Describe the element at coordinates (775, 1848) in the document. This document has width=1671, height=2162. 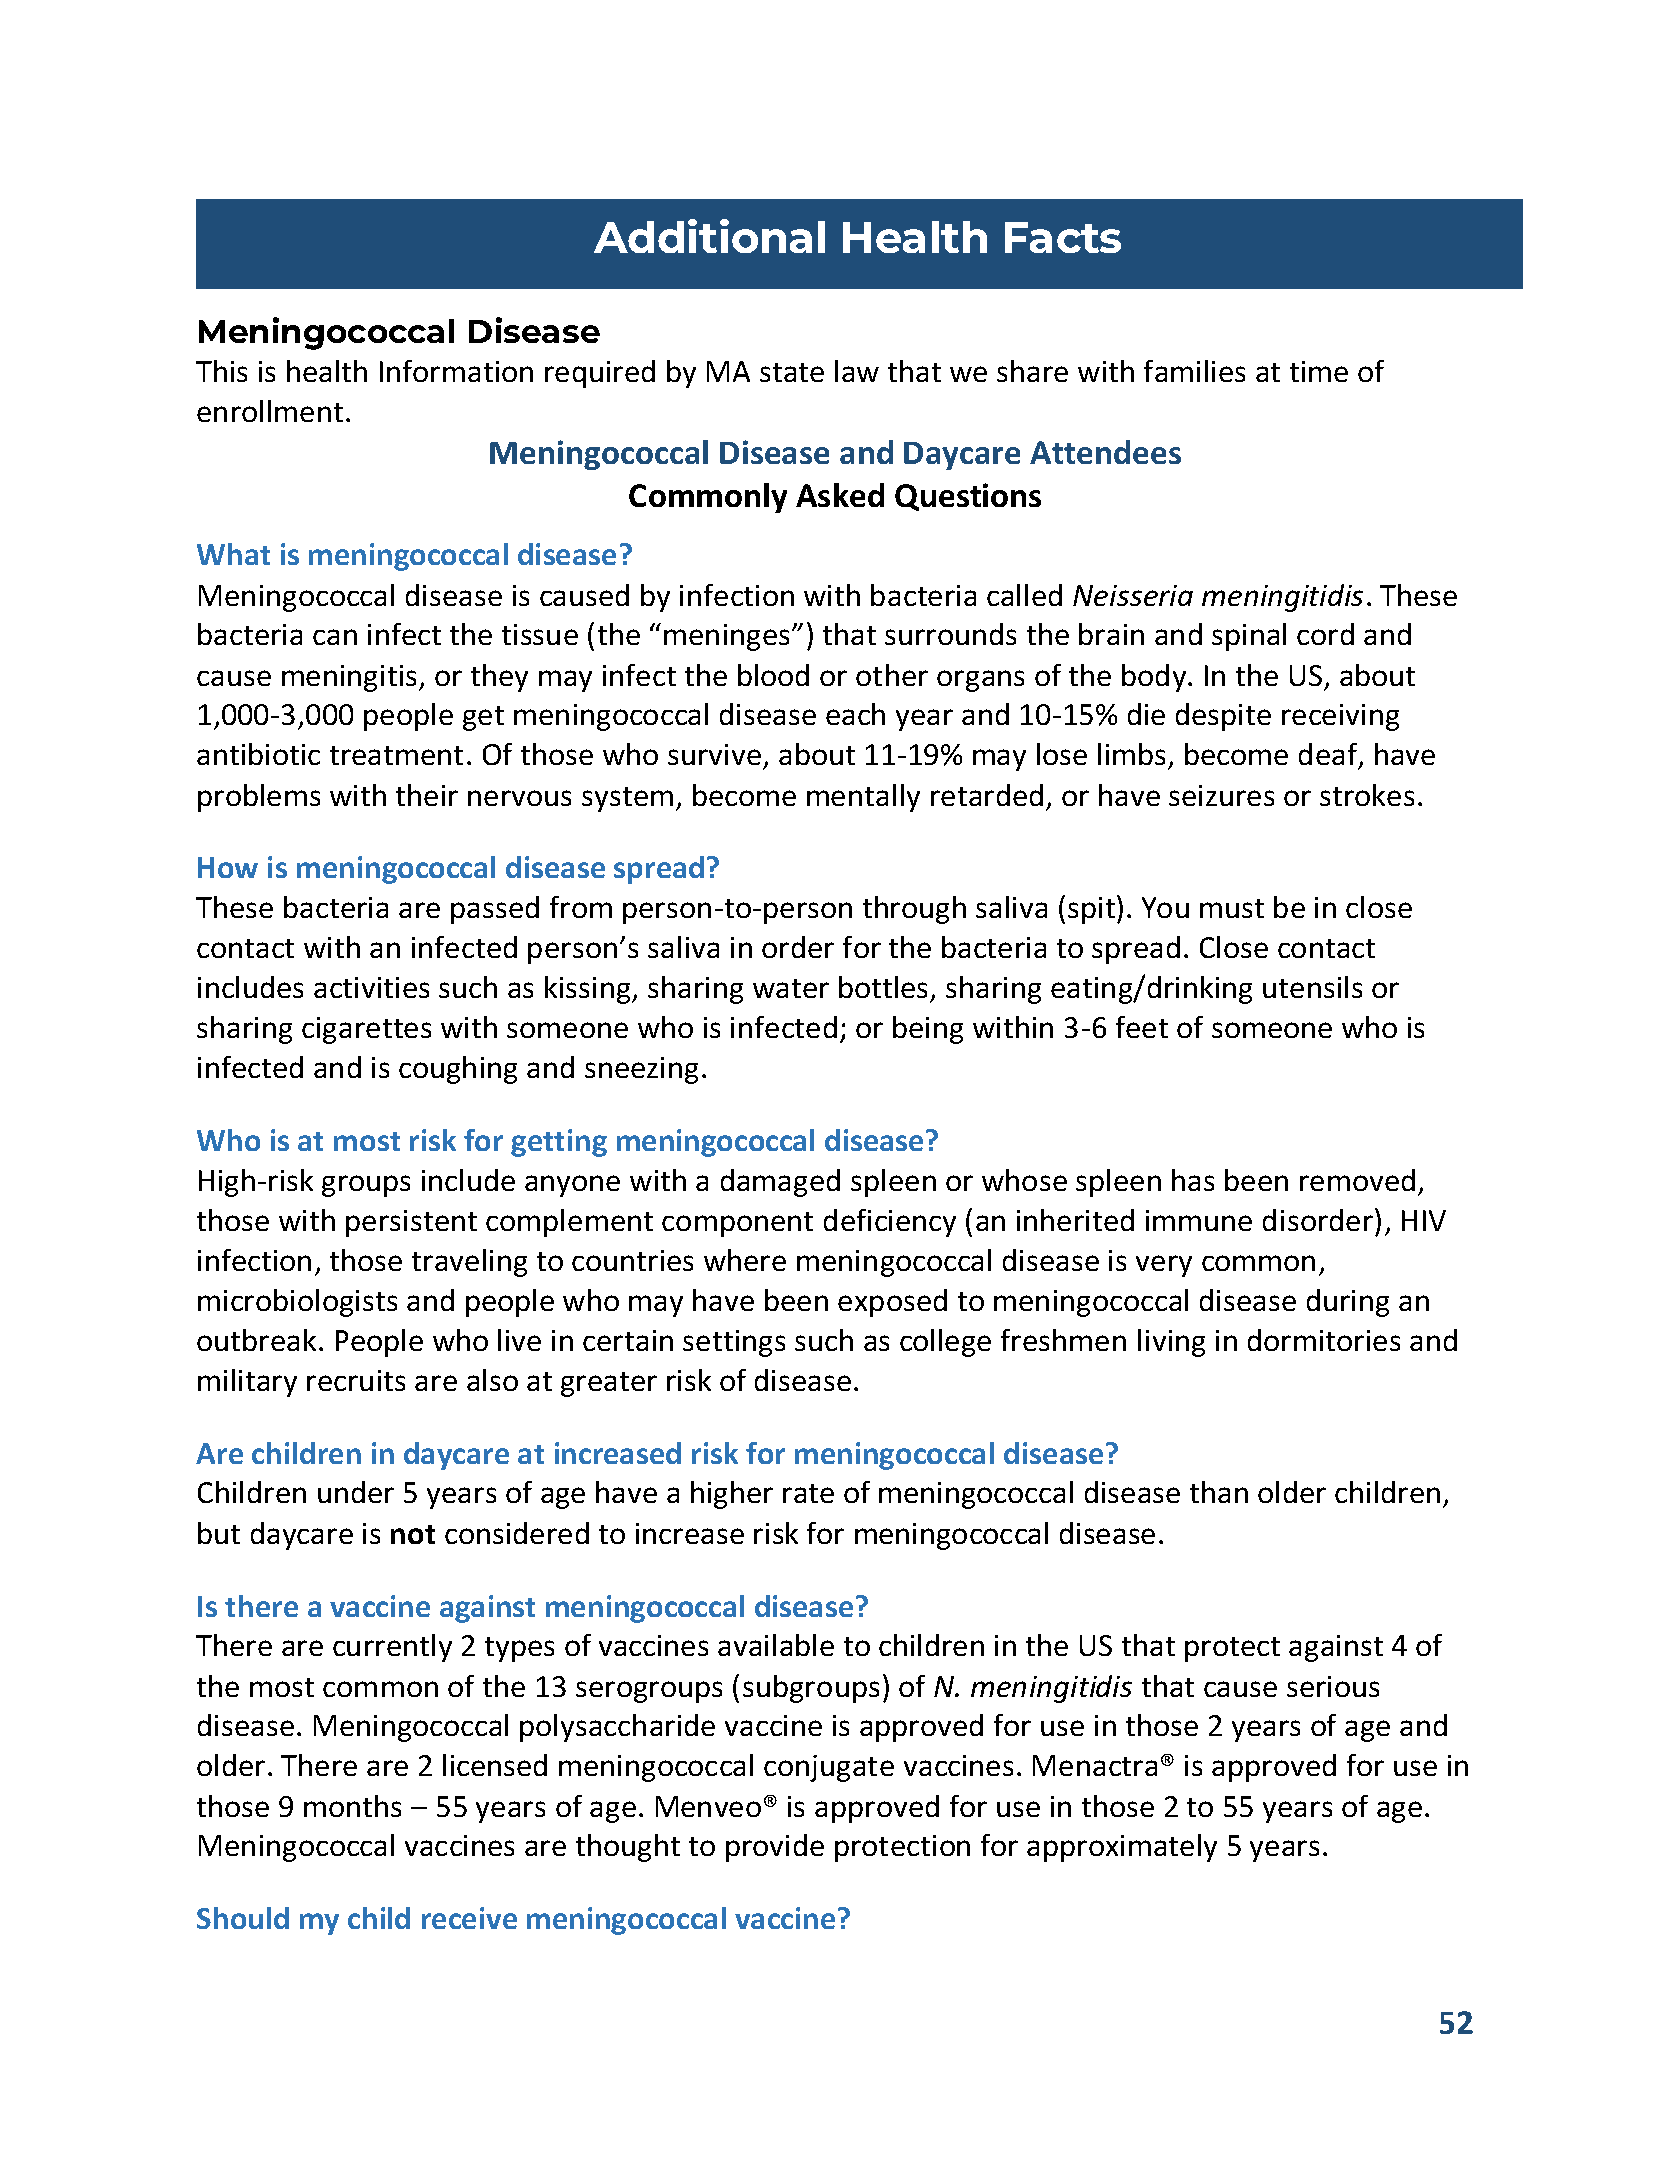
I see `provide` at that location.
